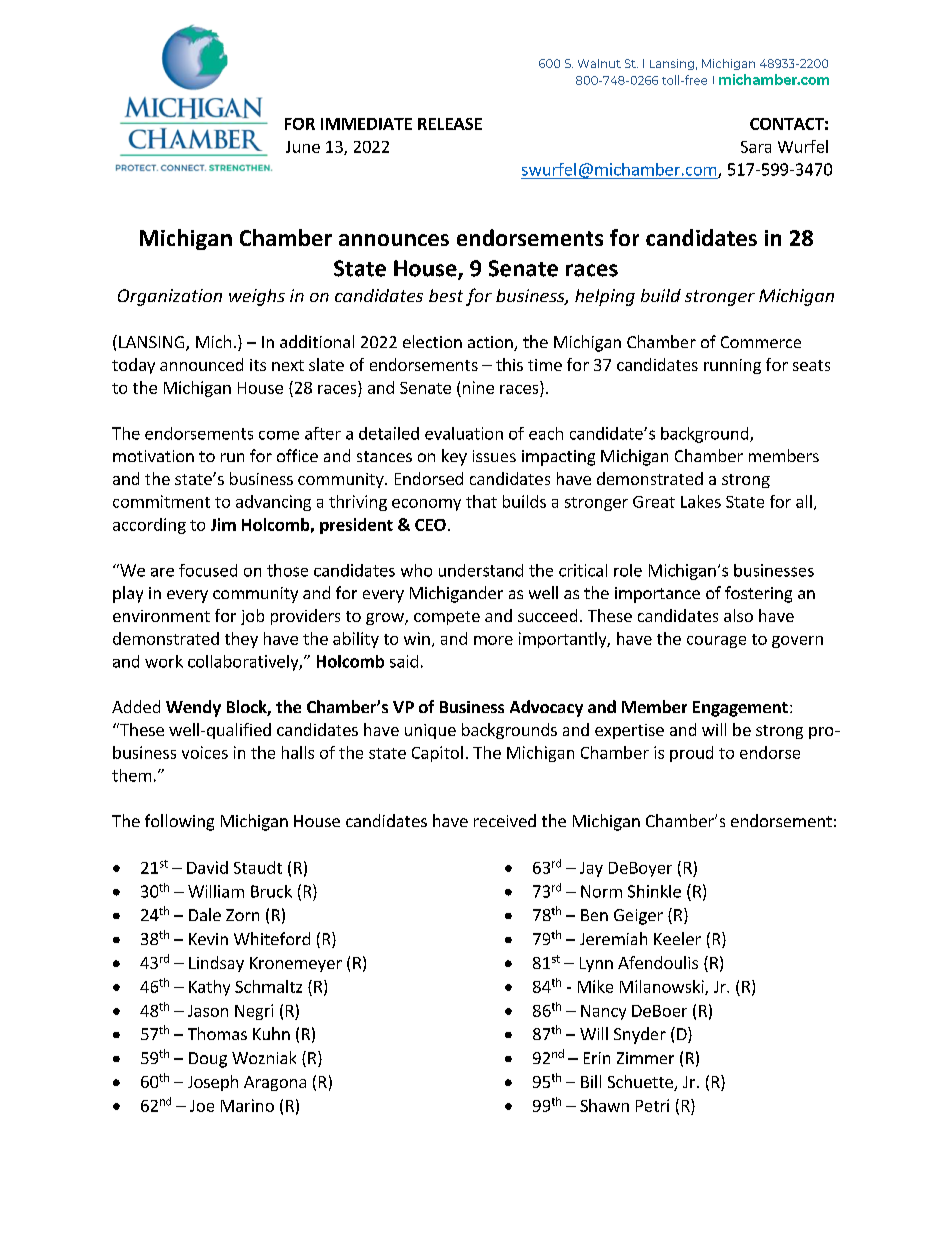  What do you see at coordinates (677, 938) in the document?
I see `Keeler` at bounding box center [677, 938].
